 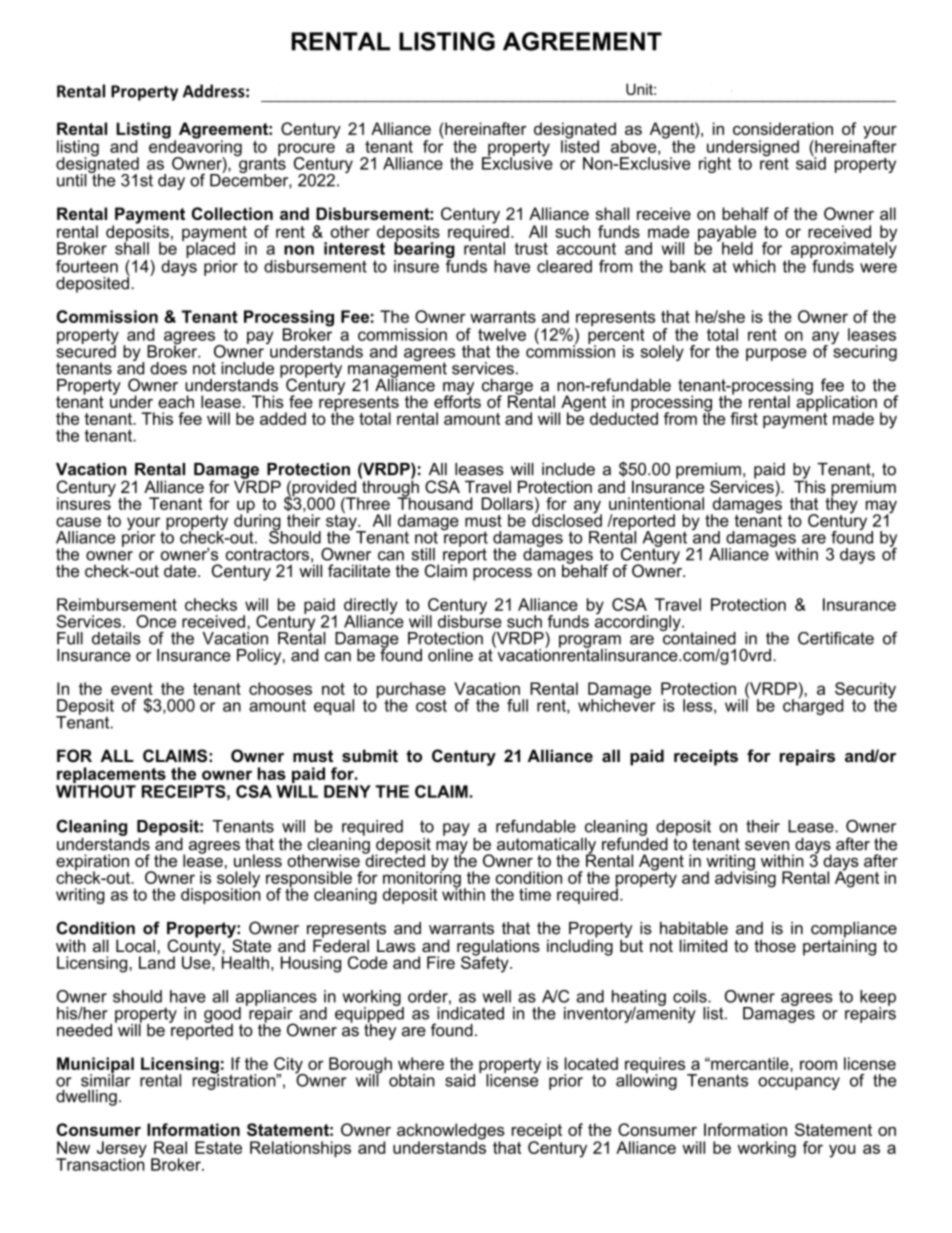 What do you see at coordinates (258, 522) in the screenshot?
I see `during` at bounding box center [258, 522].
